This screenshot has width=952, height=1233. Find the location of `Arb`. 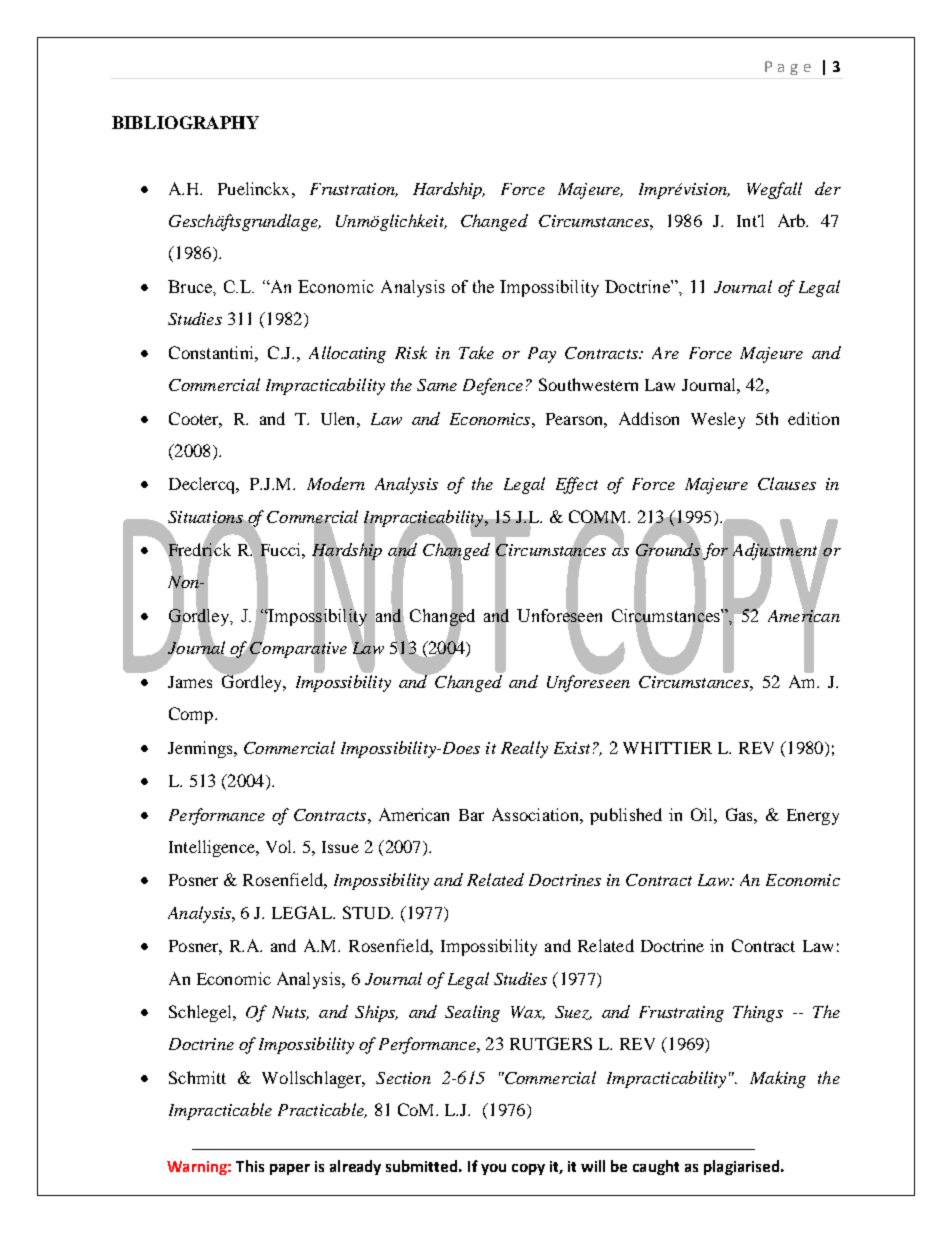

Arb is located at coordinates (792, 220).
